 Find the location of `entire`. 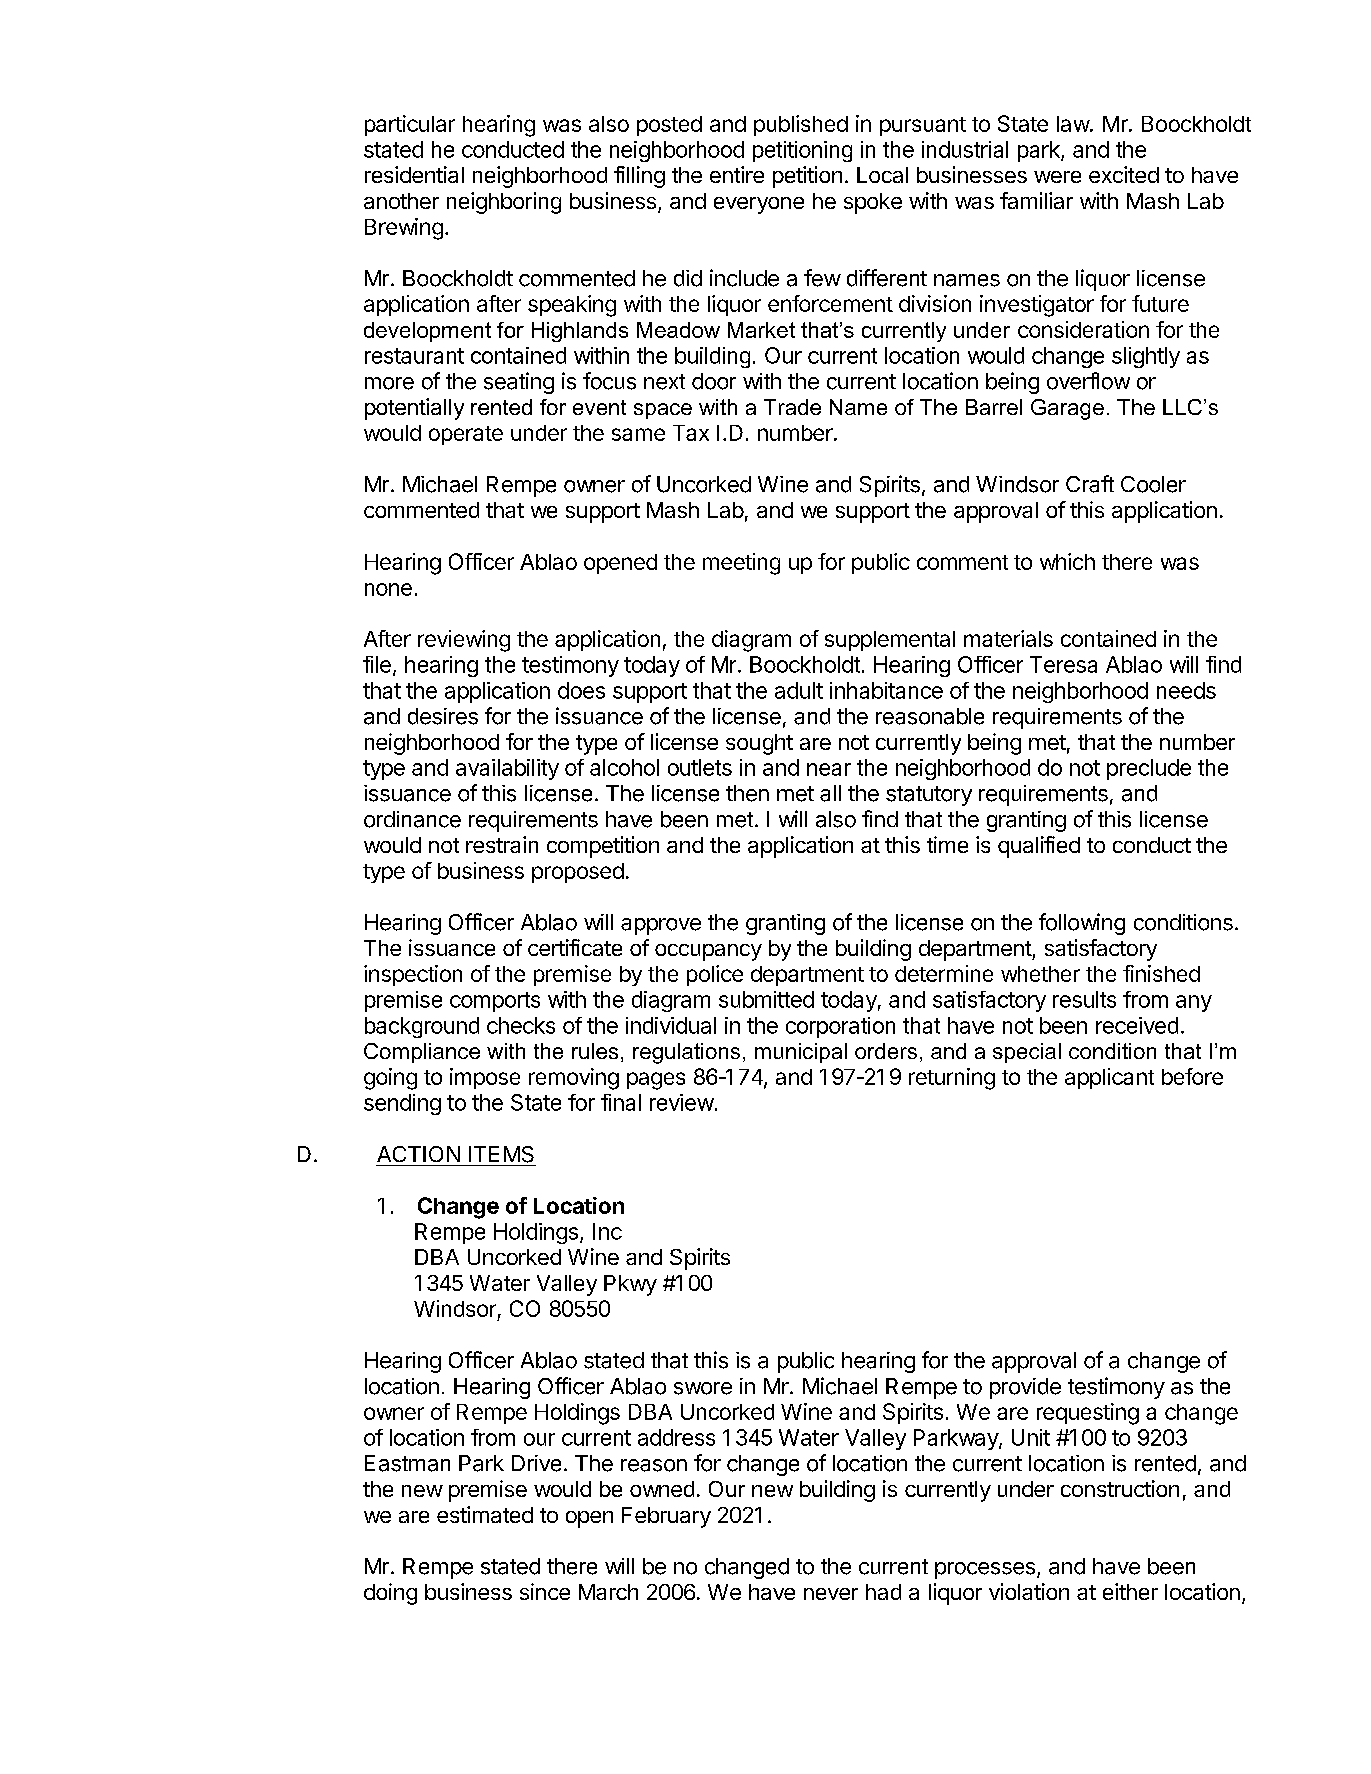

entire is located at coordinates (737, 174).
